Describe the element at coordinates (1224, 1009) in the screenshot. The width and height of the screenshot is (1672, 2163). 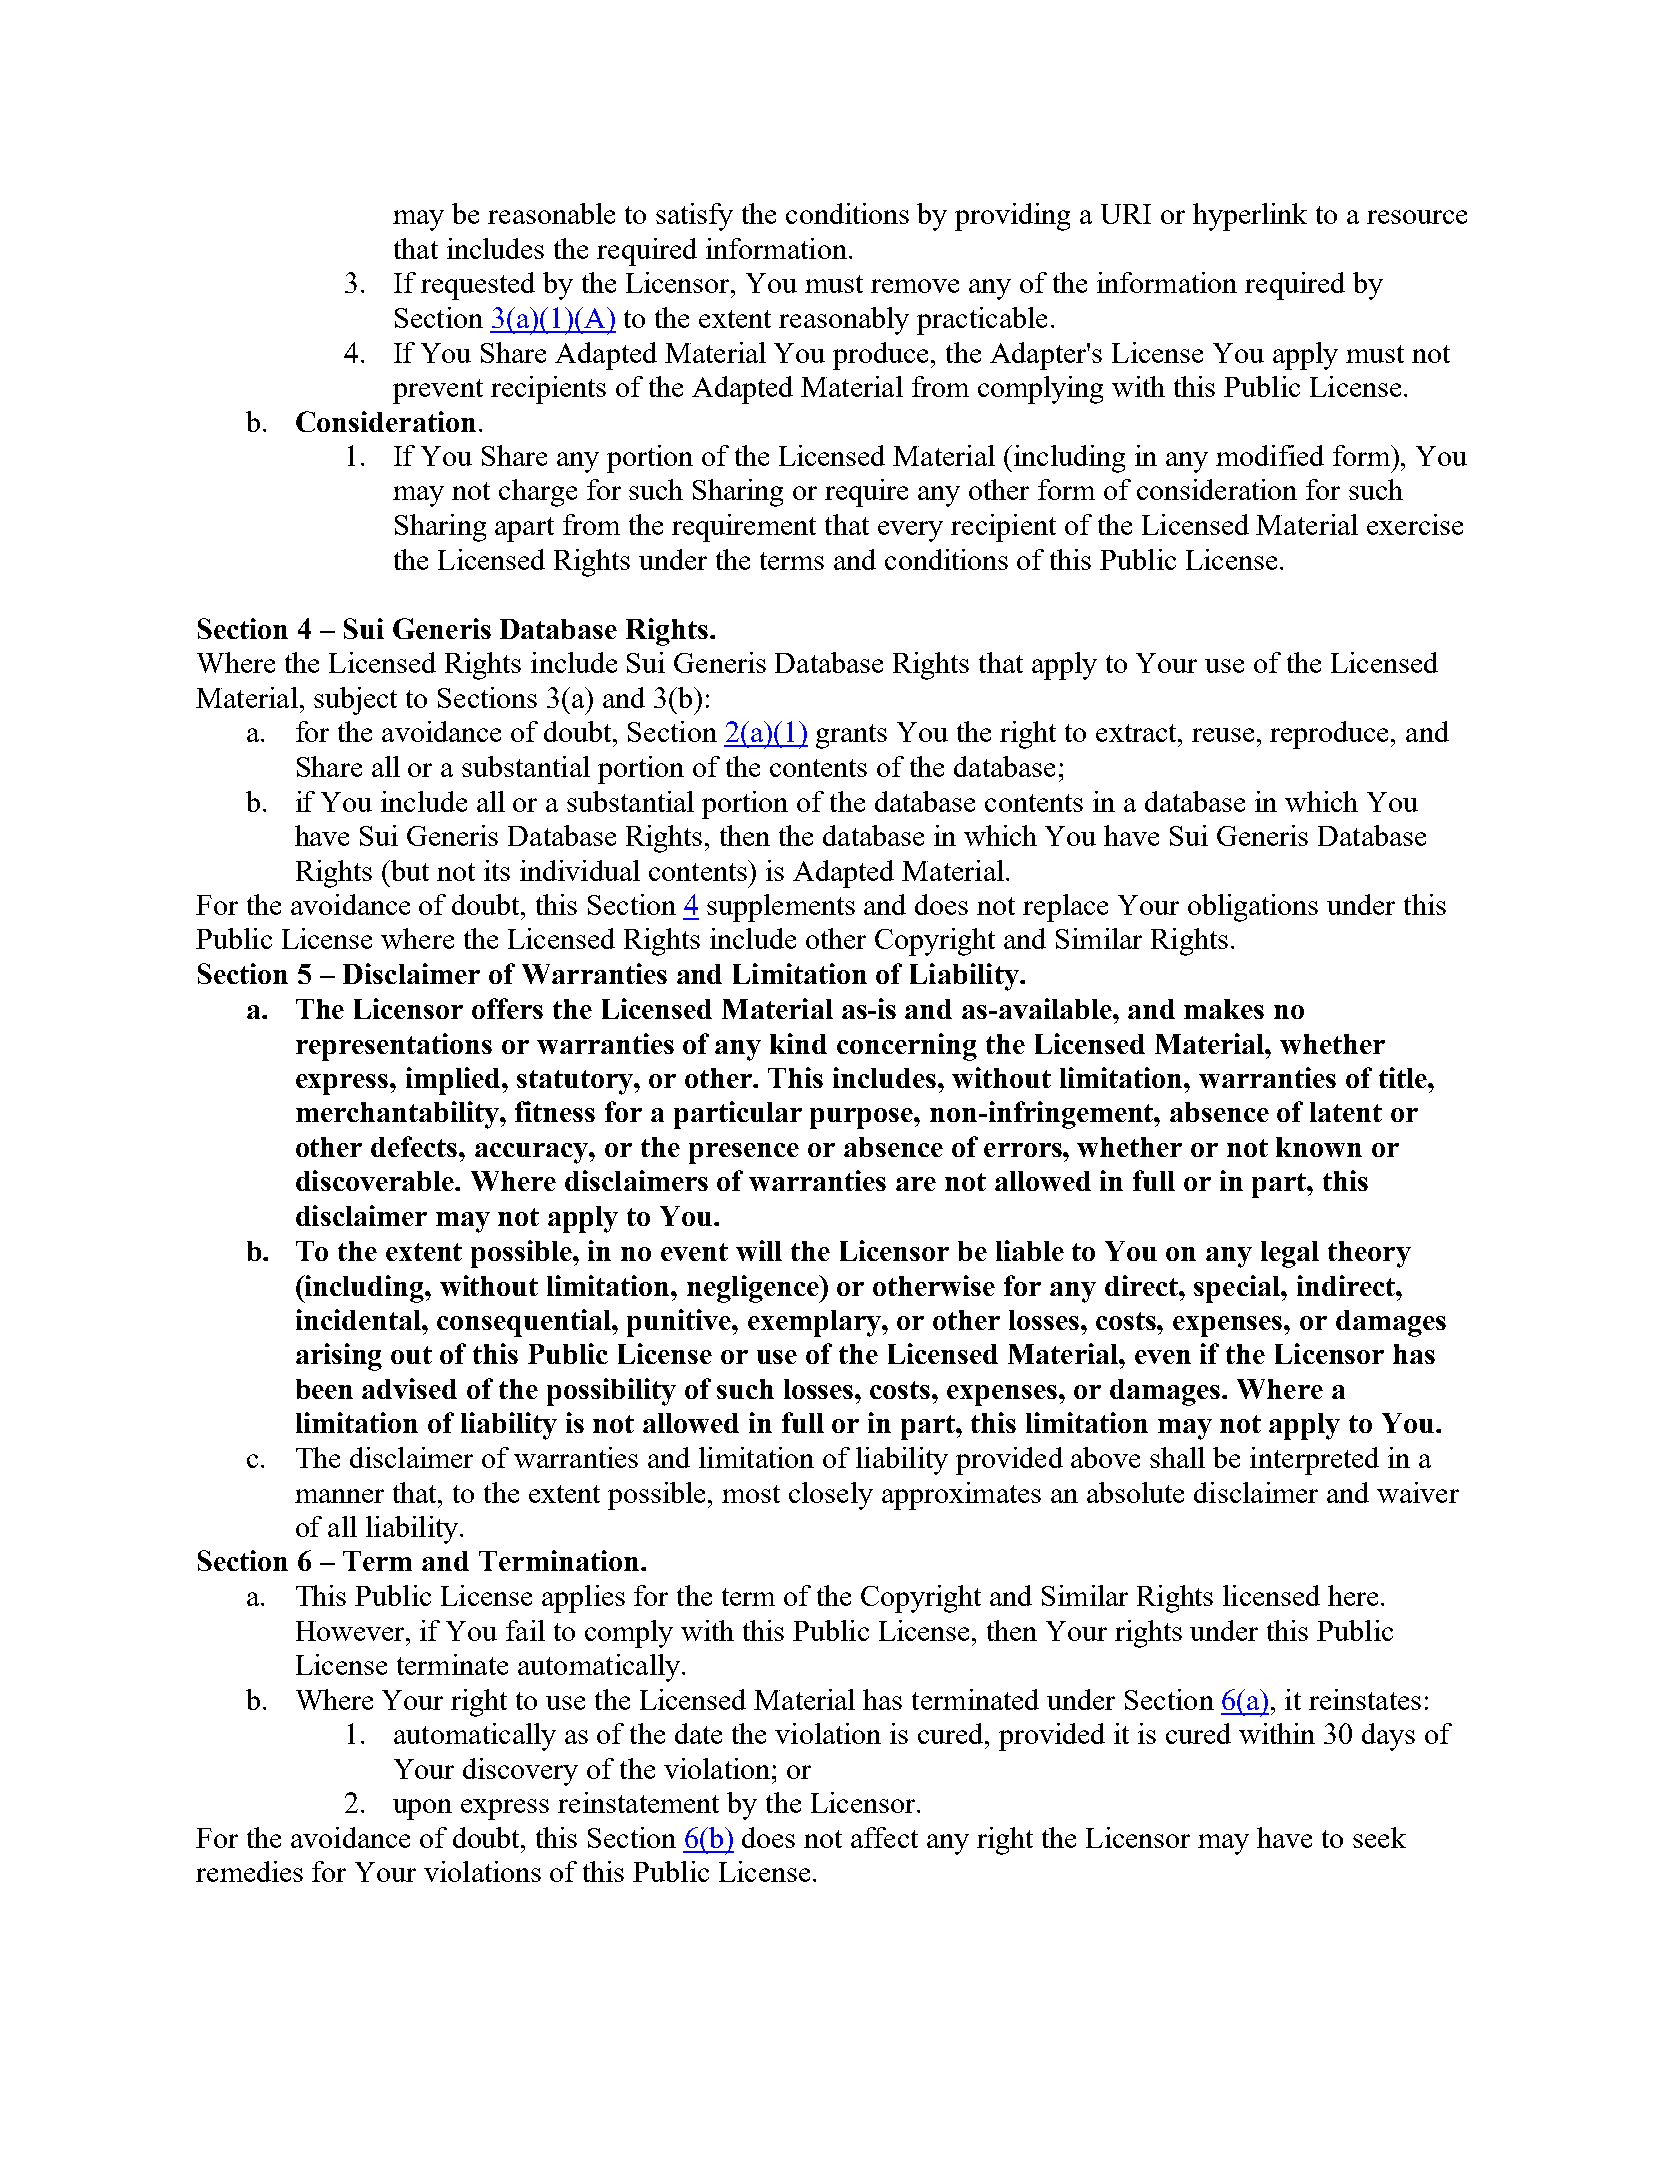
I see `makes` at that location.
